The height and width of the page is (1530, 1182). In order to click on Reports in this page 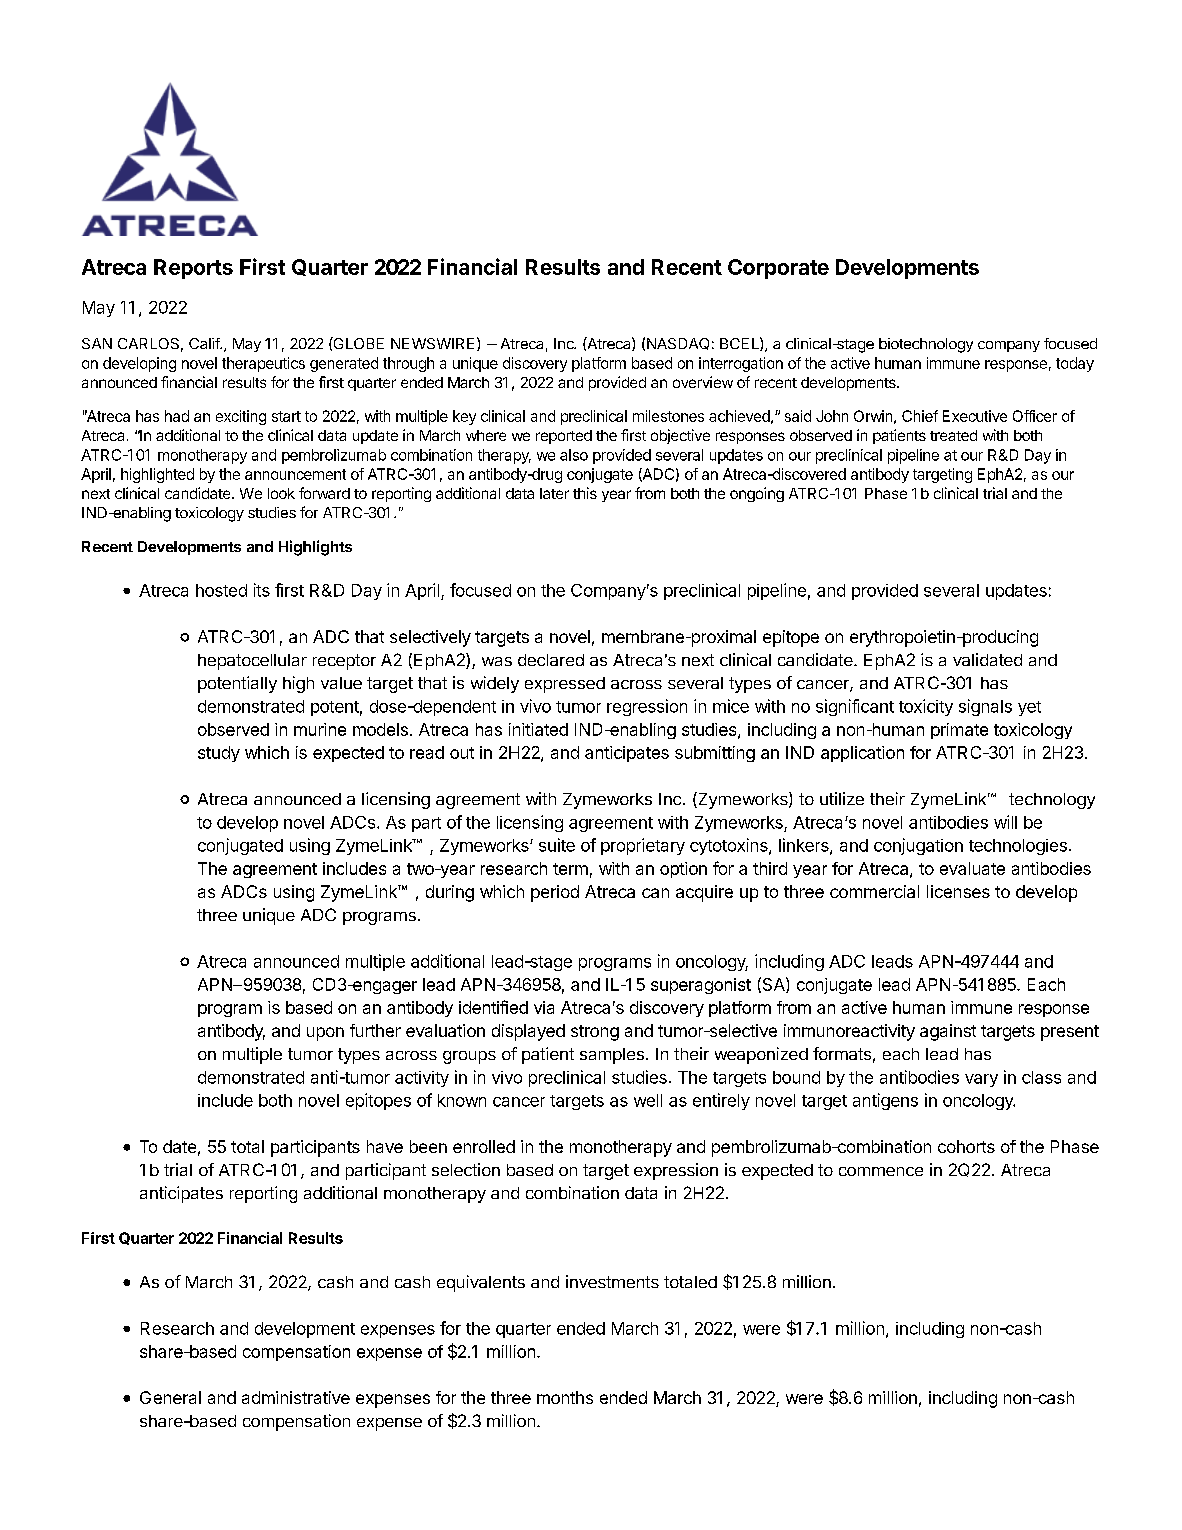, I will do `click(193, 269)`.
